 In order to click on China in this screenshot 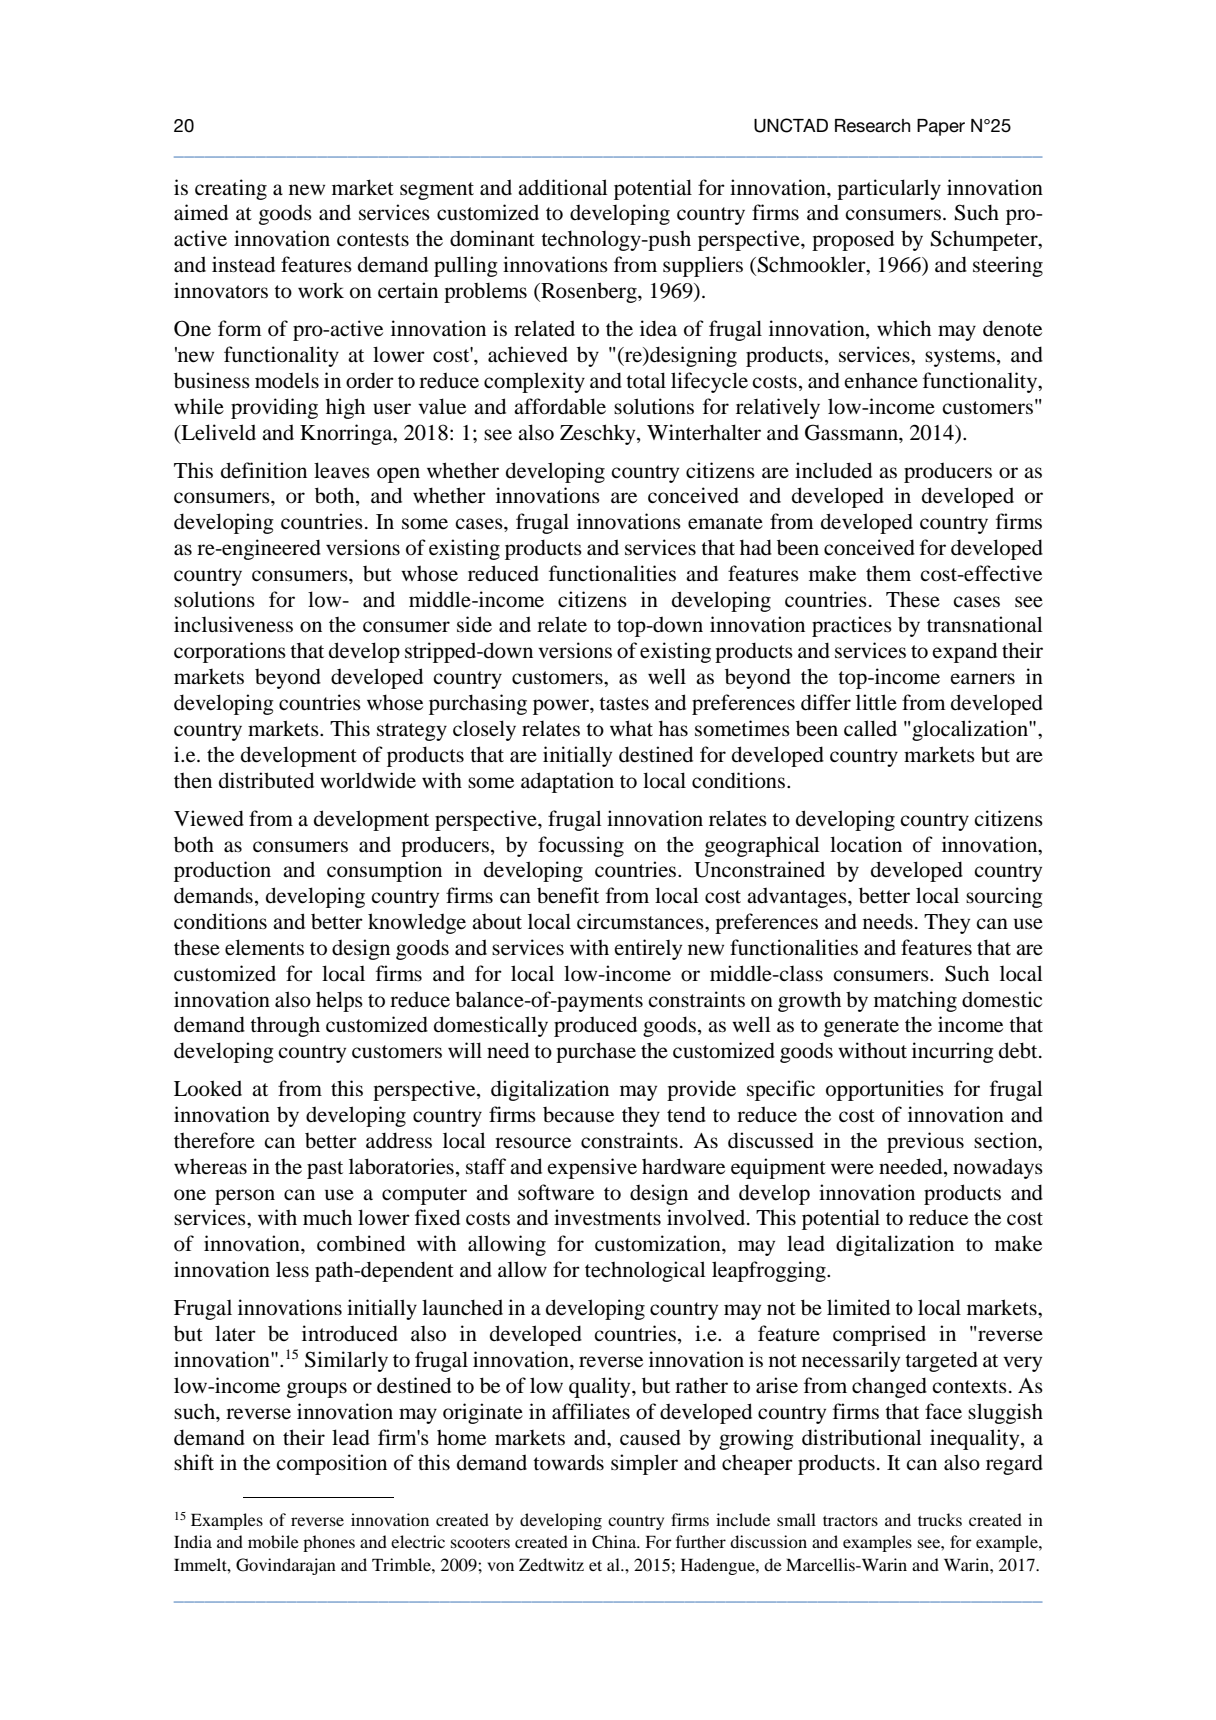, I will do `click(615, 1542)`.
